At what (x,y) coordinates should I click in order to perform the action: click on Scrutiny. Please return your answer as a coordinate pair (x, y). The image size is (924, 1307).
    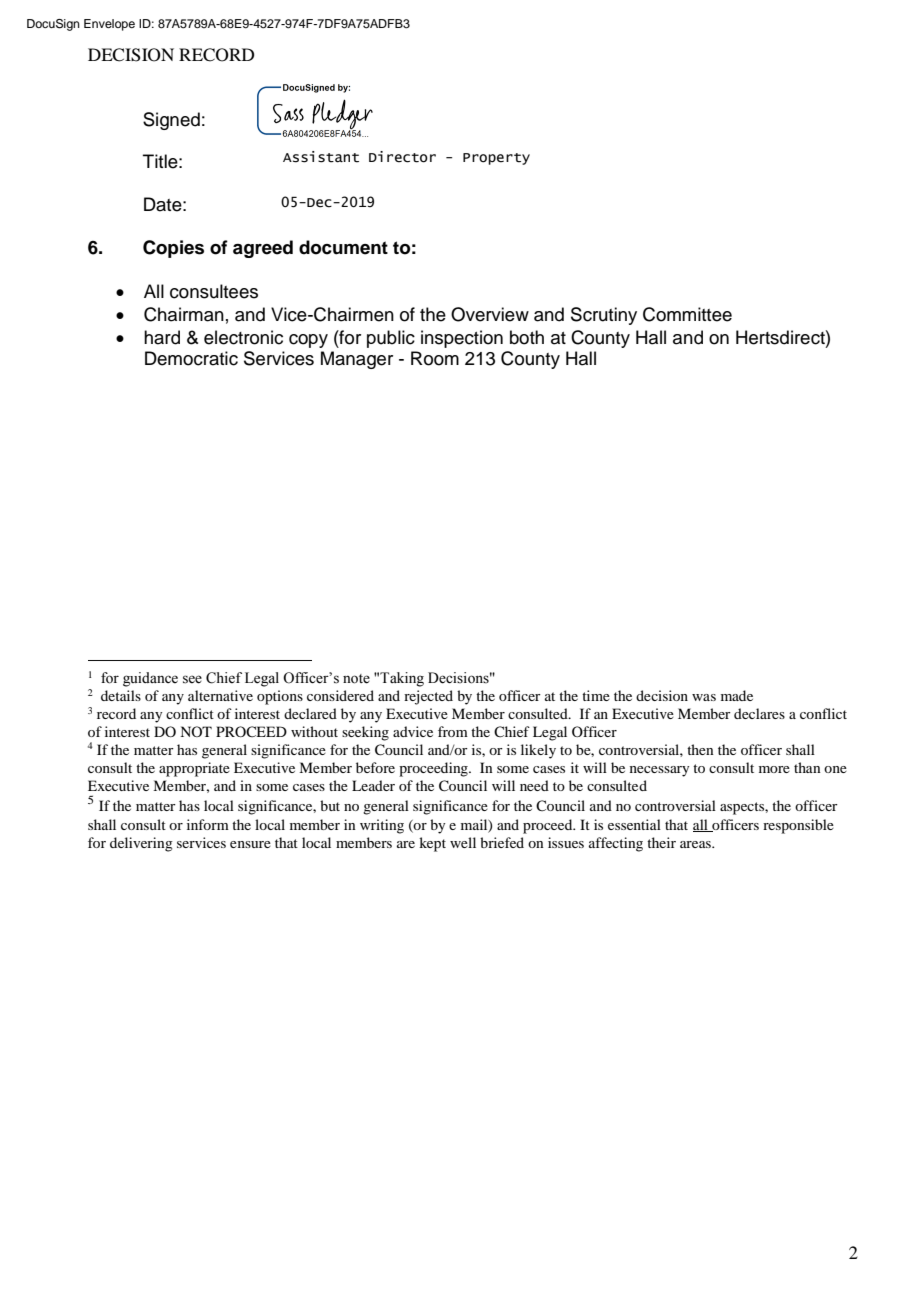
    Looking at the image, I should click on (604, 316).
